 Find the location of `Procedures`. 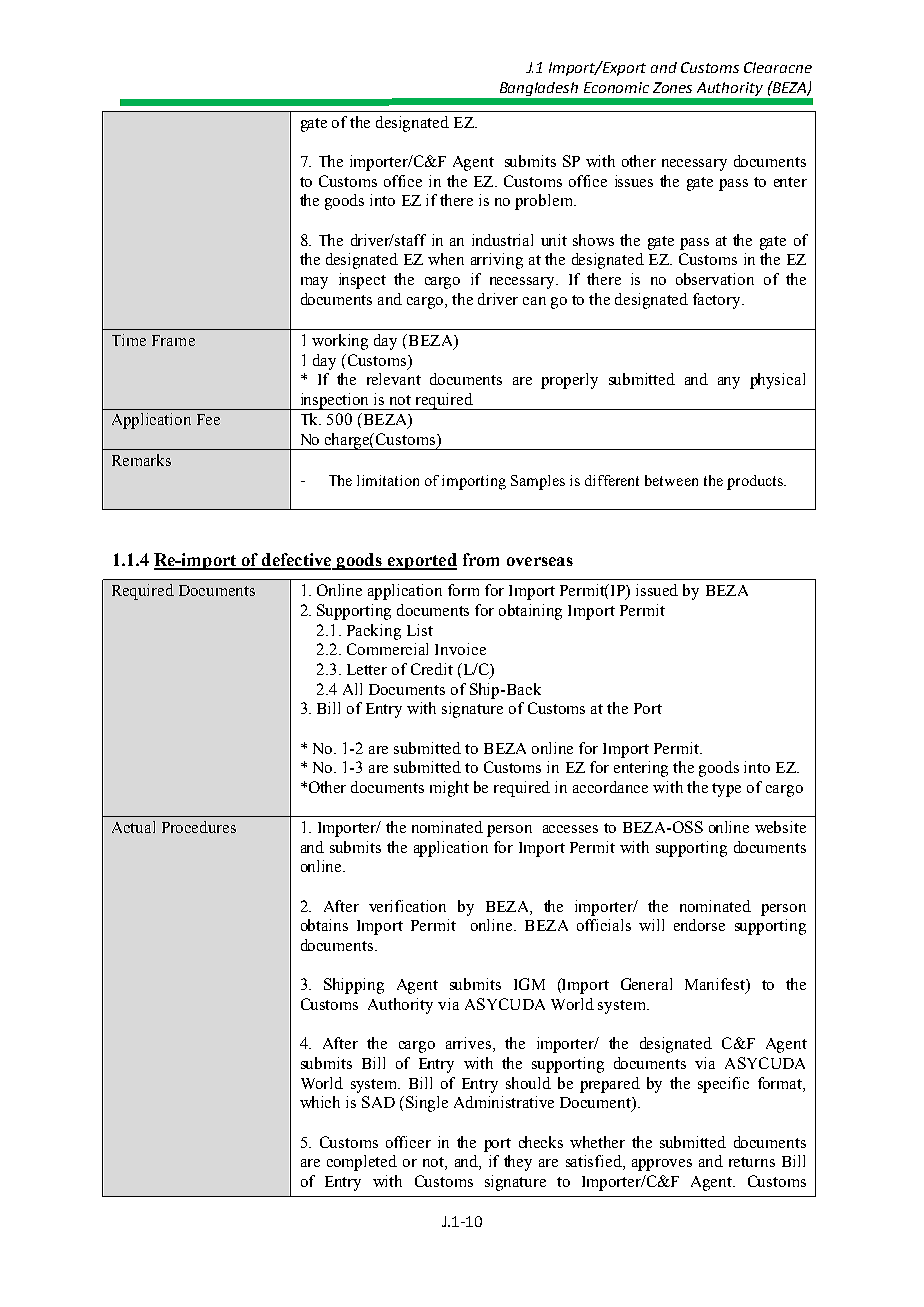

Procedures is located at coordinates (199, 827).
